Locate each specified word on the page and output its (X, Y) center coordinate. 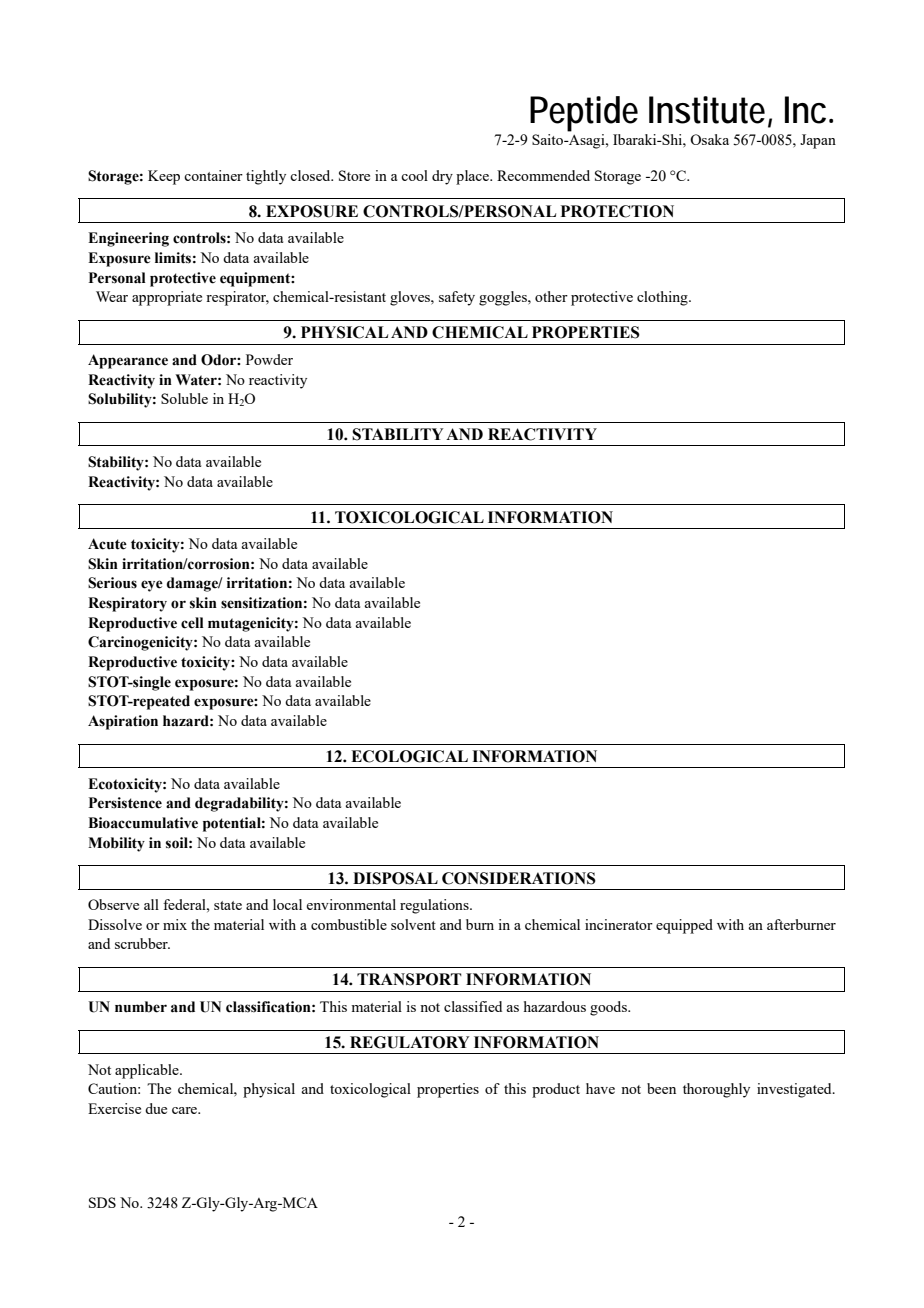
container (213, 175)
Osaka (709, 139)
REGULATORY (409, 1042)
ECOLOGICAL (409, 756)
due (156, 1108)
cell (192, 623)
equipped (684, 926)
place (473, 177)
